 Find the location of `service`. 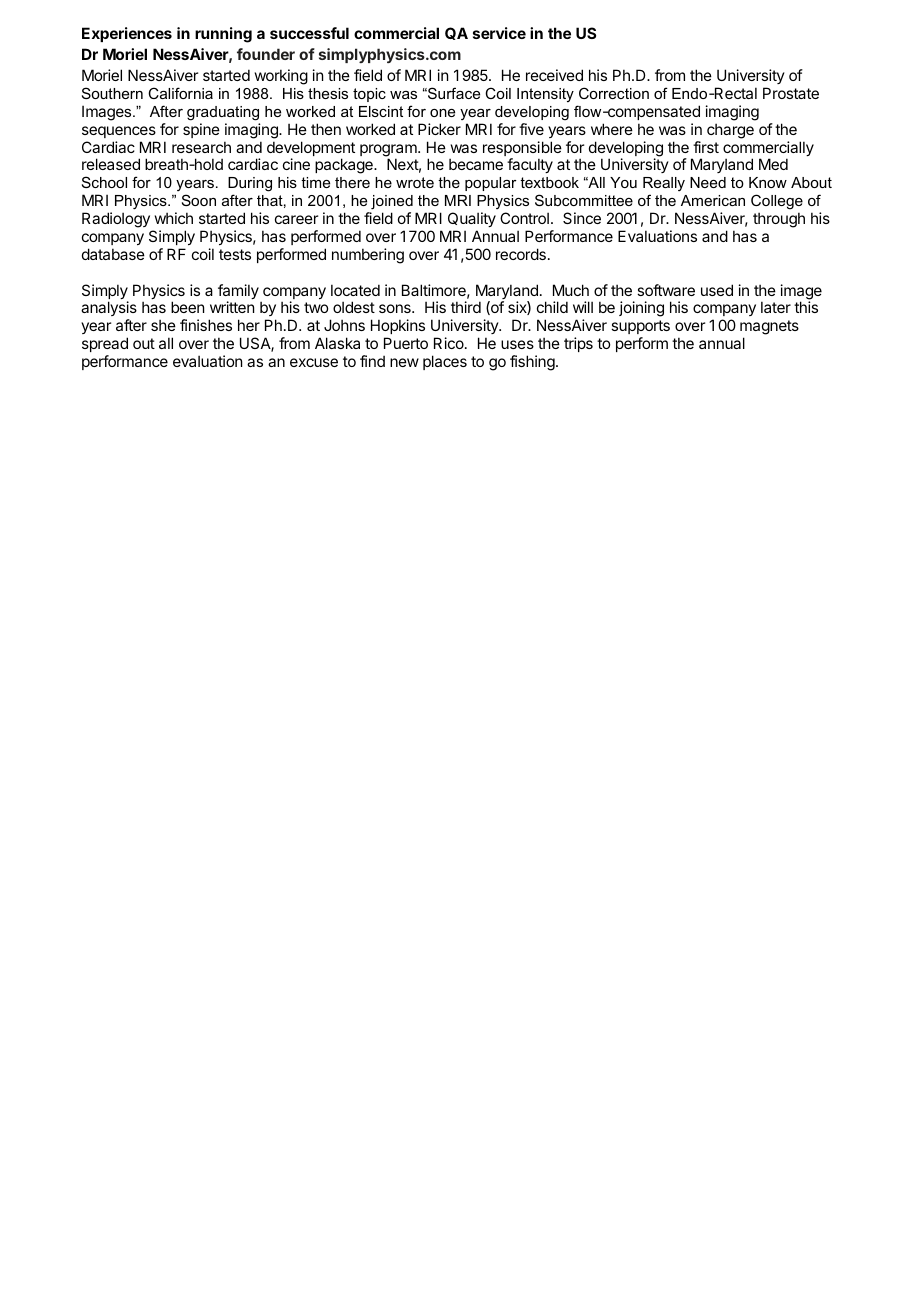

service is located at coordinates (499, 33).
